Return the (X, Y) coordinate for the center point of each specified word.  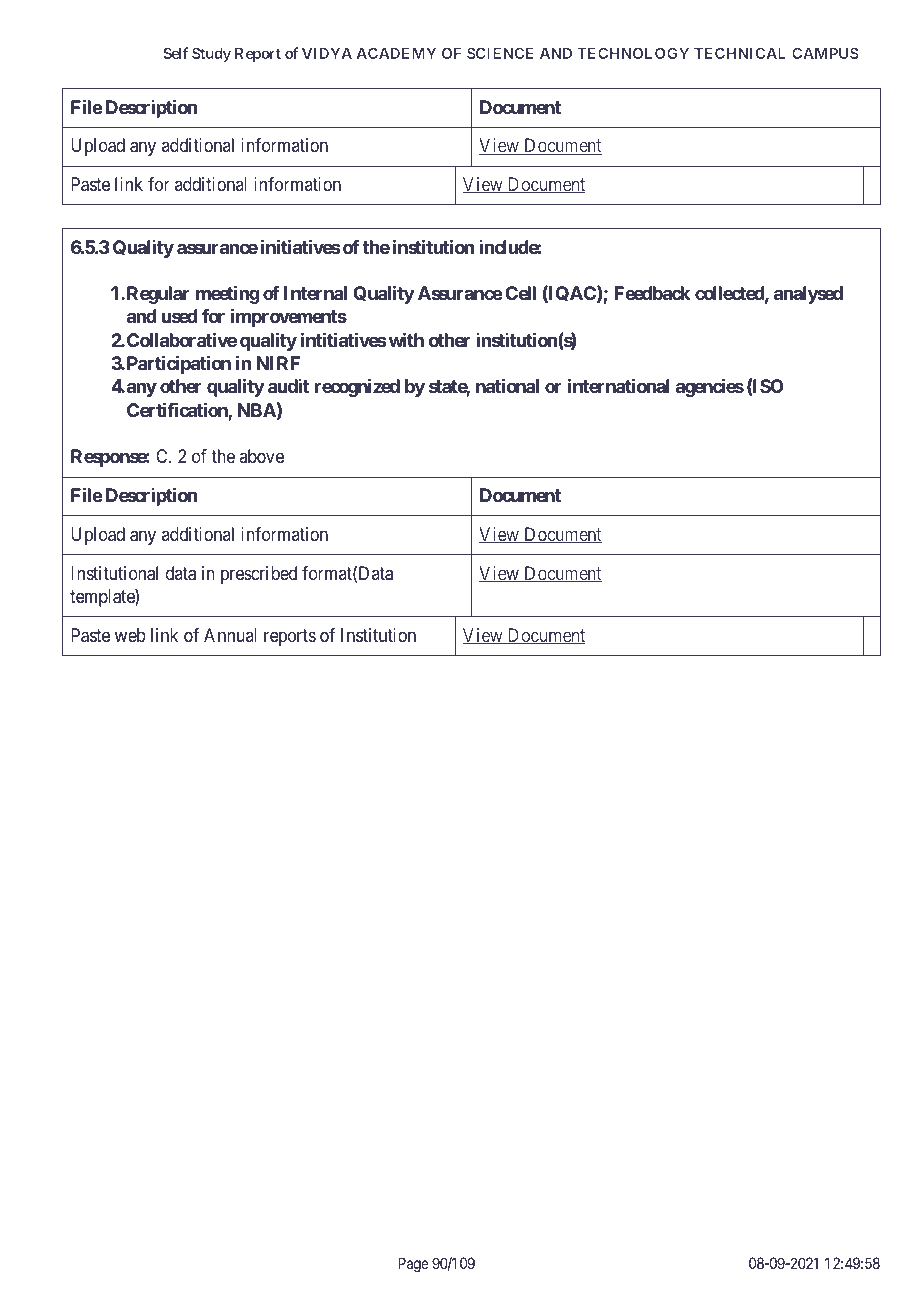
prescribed (259, 575)
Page (413, 1265)
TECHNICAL (740, 53)
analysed (808, 295)
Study (211, 54)
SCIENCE (500, 53)
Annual (230, 635)
